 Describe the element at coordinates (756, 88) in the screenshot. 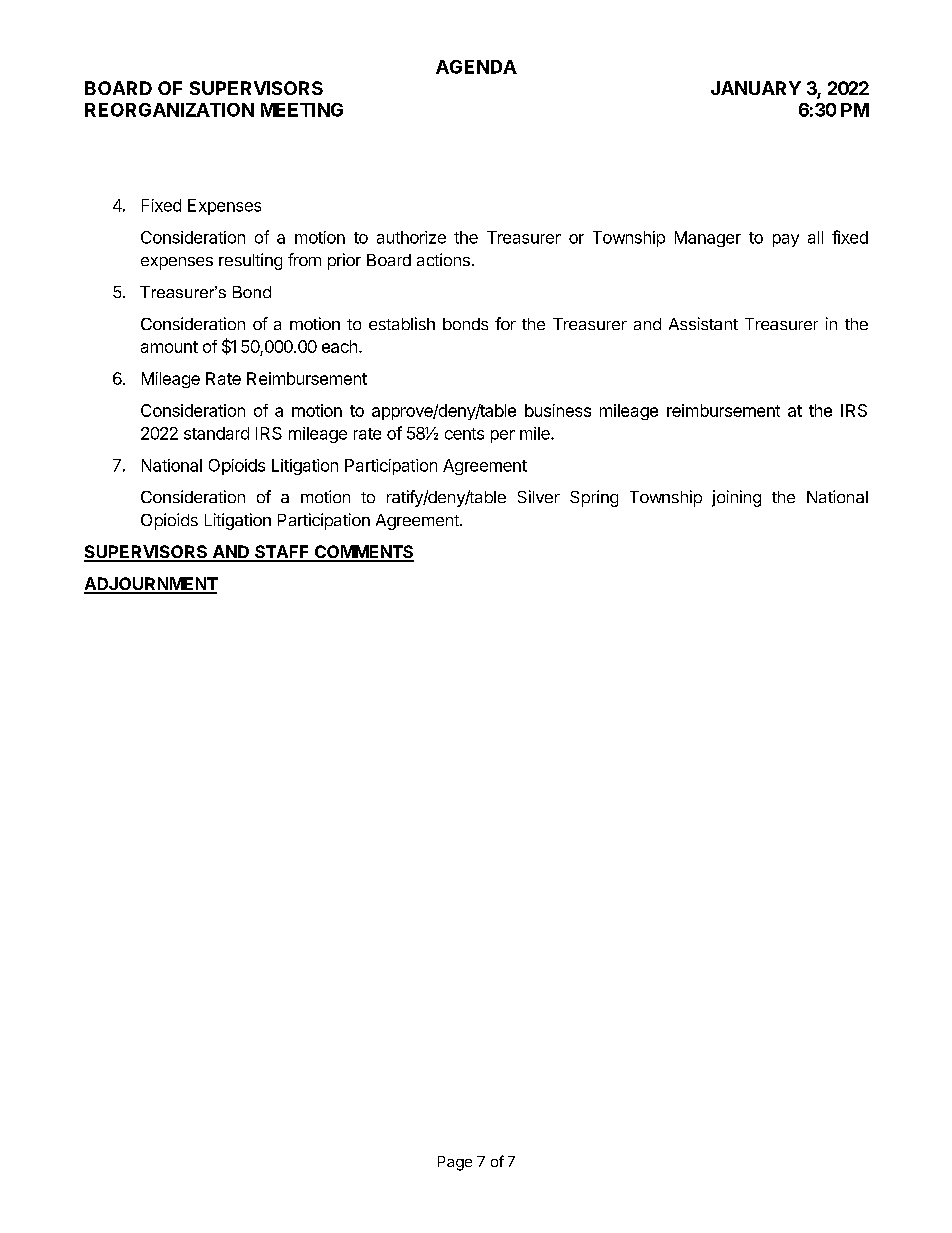

I see `JANUARY` at that location.
